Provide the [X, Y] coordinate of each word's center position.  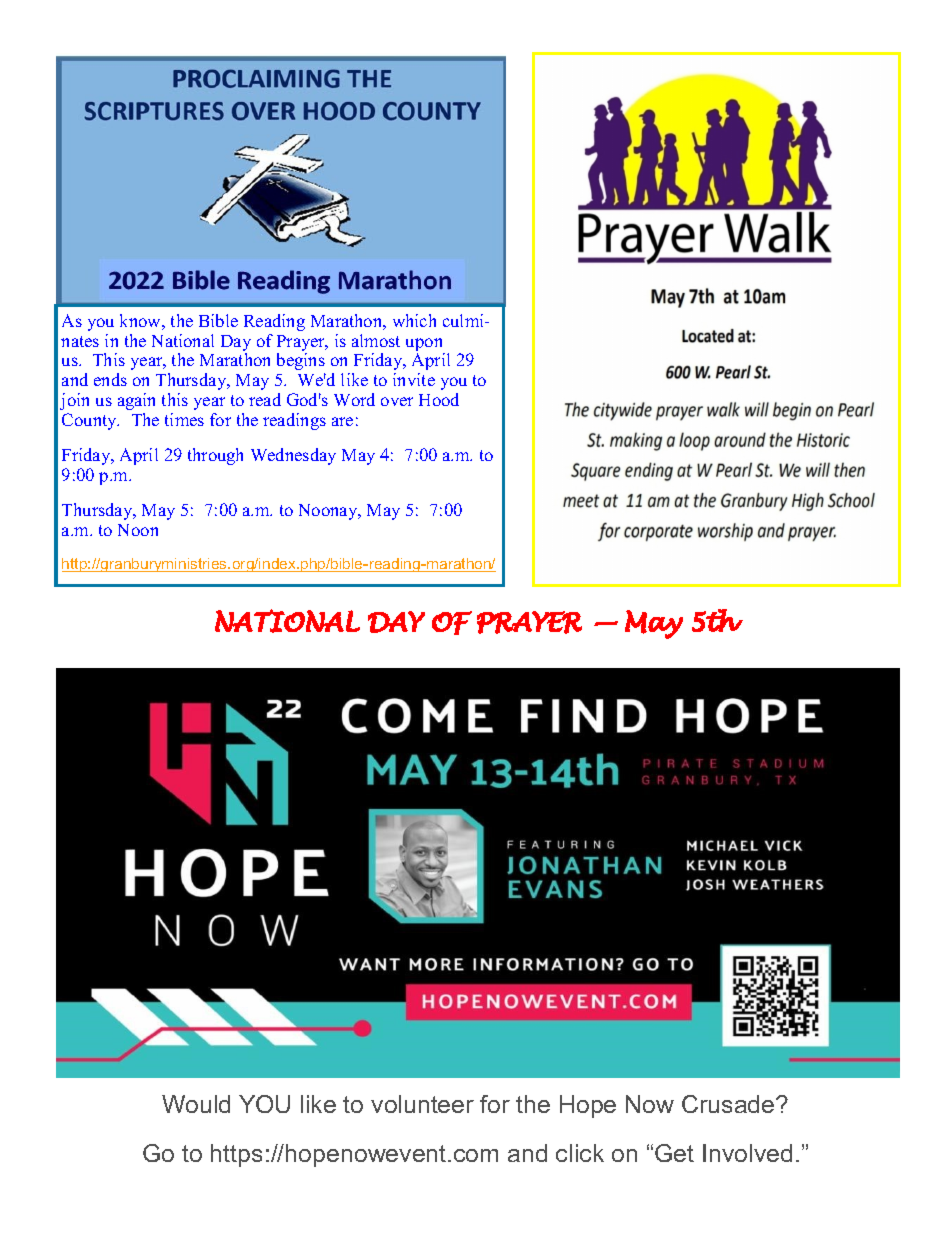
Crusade [729, 1104]
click [580, 1153]
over [397, 401]
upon [425, 346]
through [215, 456]
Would [196, 1104]
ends [110, 379]
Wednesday [293, 456]
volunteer [422, 1104]
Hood [439, 399]
